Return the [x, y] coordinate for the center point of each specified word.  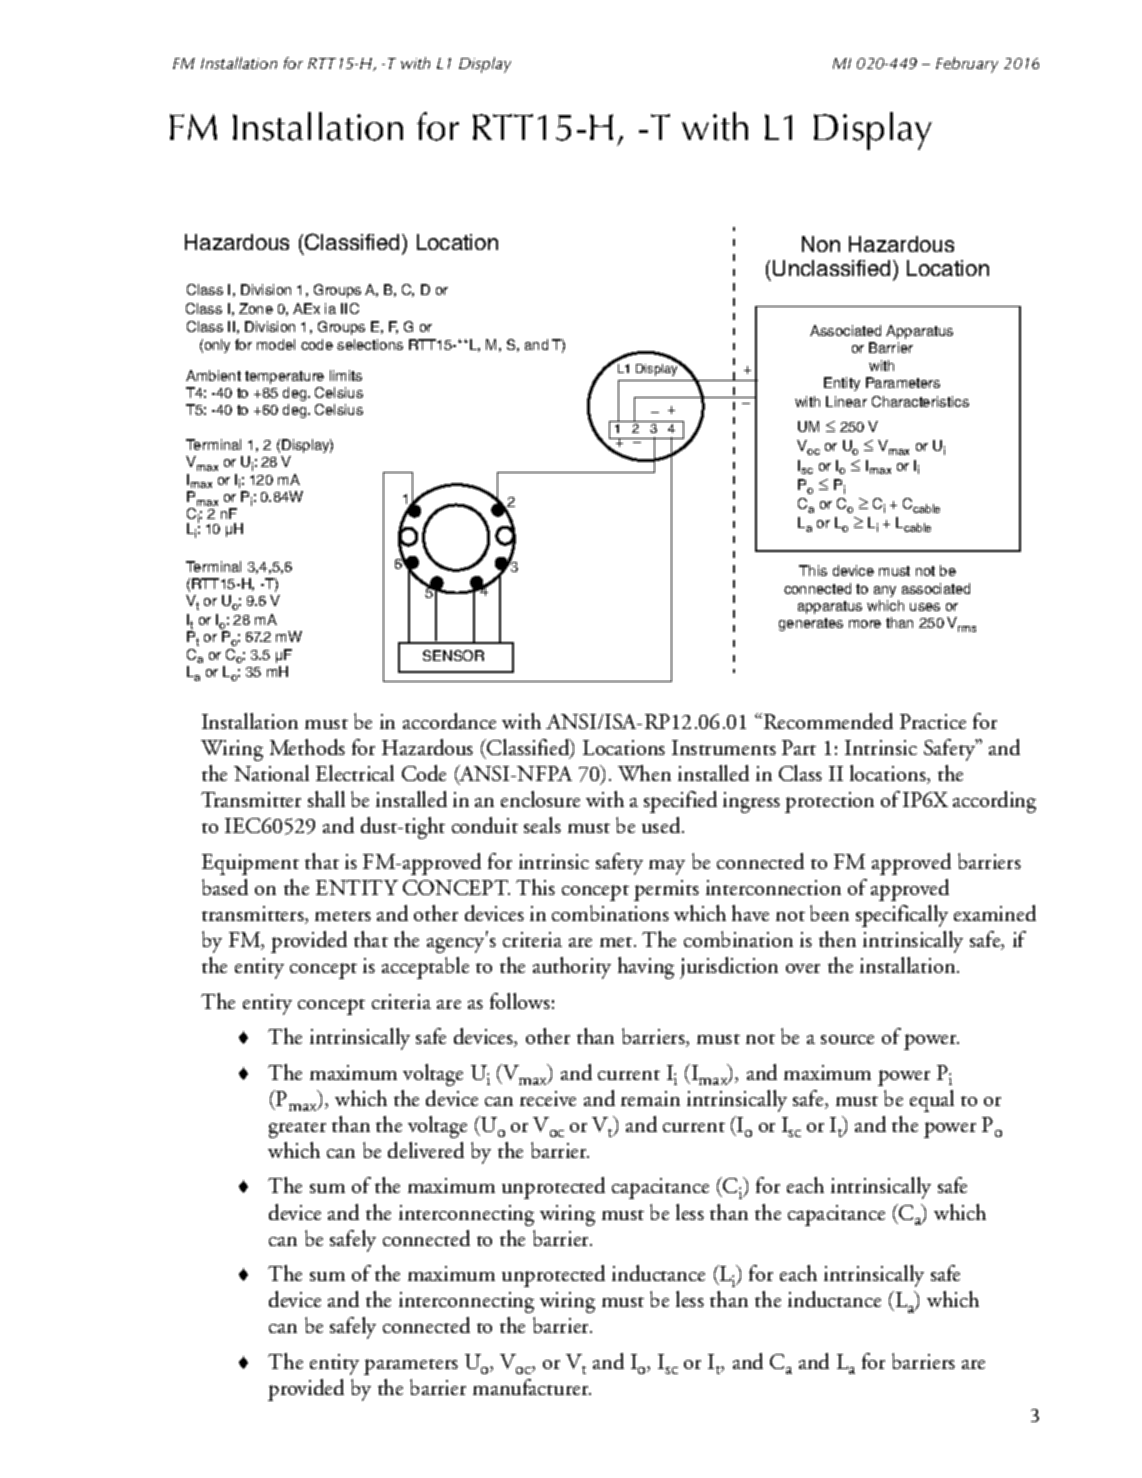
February [967, 65]
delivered [426, 1150]
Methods [307, 747]
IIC [350, 308]
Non [821, 244]
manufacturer [532, 1387]
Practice [933, 721]
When [644, 773]
